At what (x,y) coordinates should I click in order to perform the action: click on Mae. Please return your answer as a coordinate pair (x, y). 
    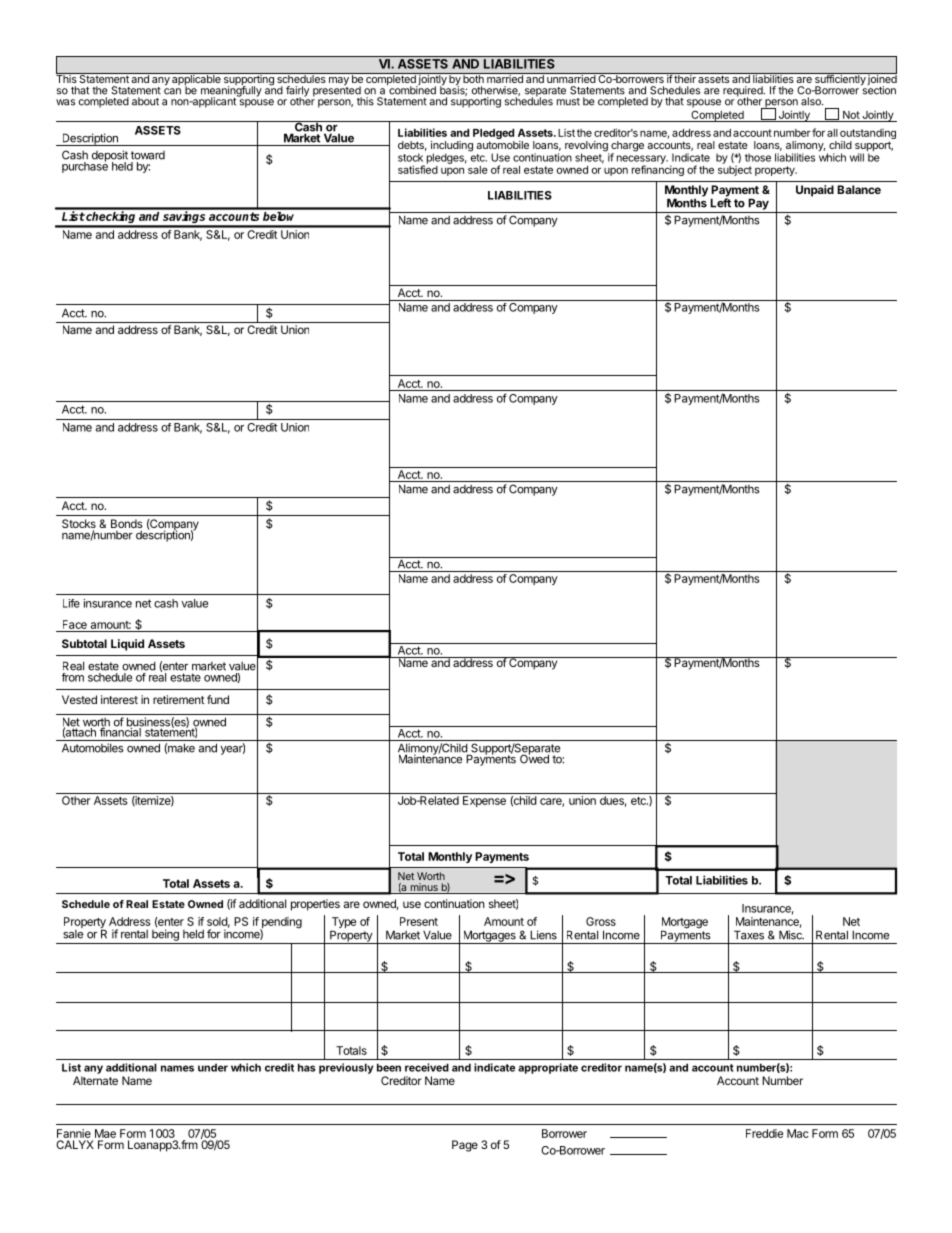
    Looking at the image, I should click on (105, 1133).
